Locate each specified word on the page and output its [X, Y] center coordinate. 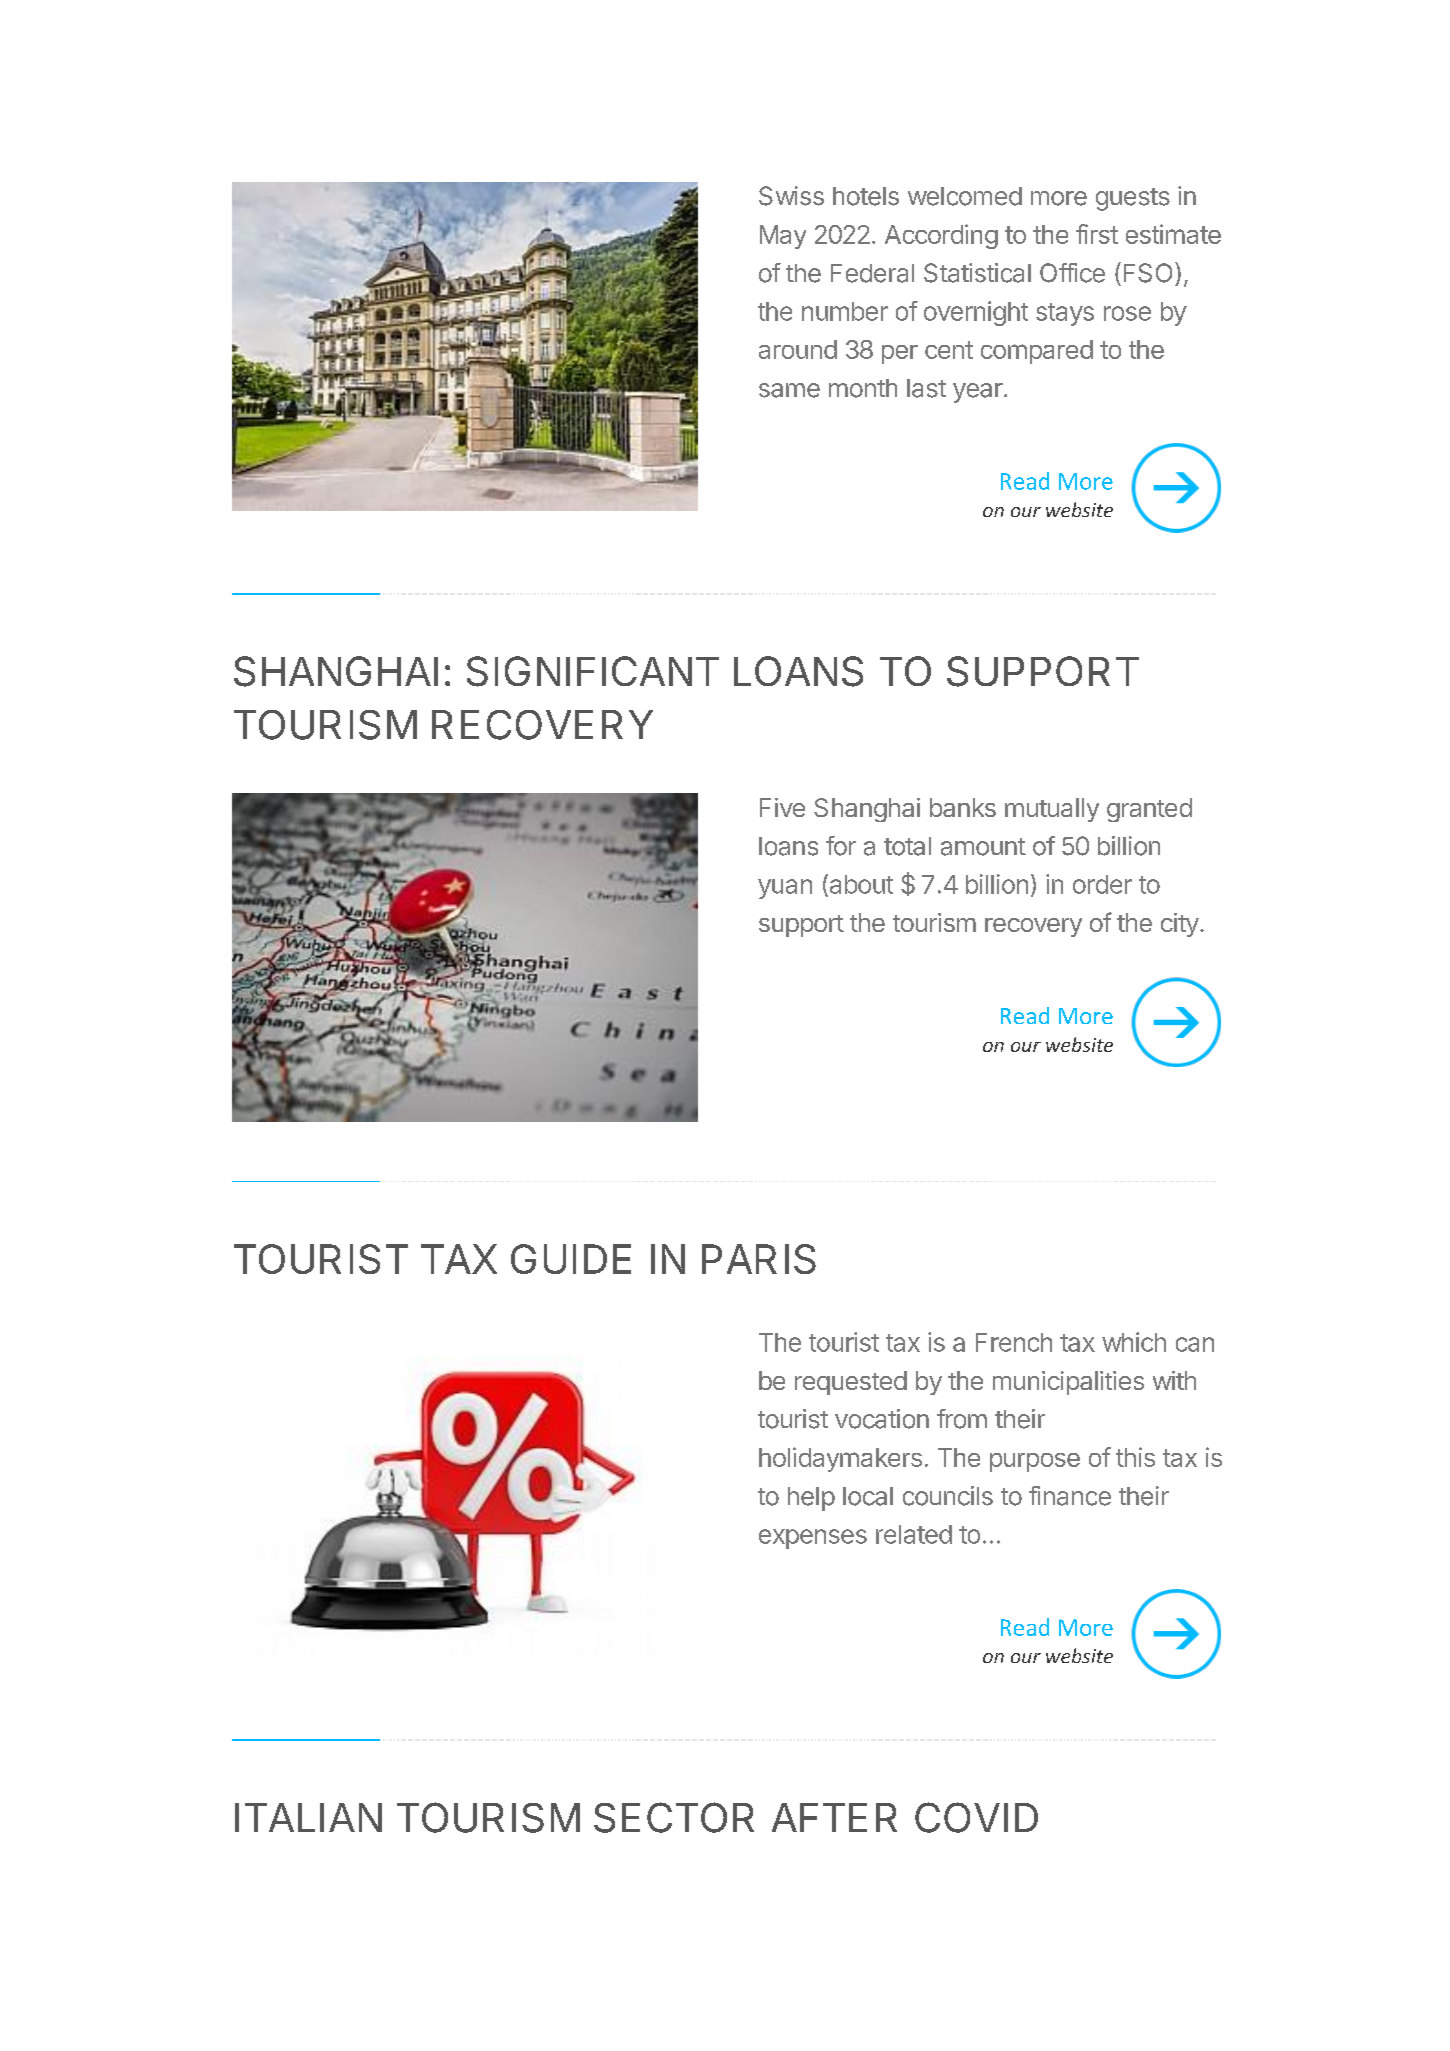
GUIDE [571, 1259]
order [1102, 884]
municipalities [1068, 1383]
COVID [976, 1817]
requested [851, 1383]
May [783, 237]
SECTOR [674, 1817]
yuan [785, 889]
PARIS [759, 1259]
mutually [1052, 810]
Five [782, 807]
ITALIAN [308, 1817]
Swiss [791, 196]
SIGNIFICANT [593, 671]
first [1097, 234]
